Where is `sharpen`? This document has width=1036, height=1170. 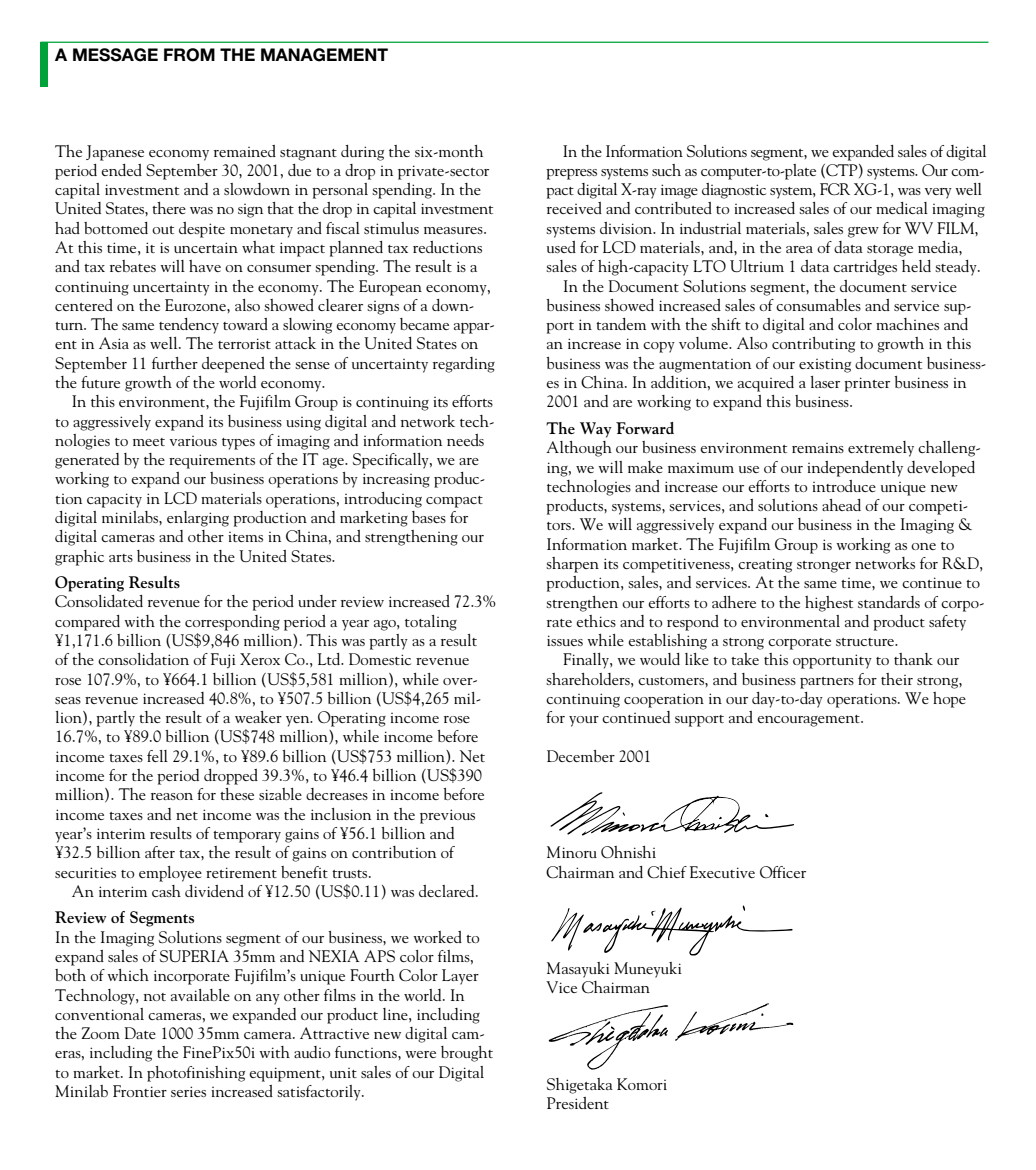
sharpen is located at coordinates (572, 565).
